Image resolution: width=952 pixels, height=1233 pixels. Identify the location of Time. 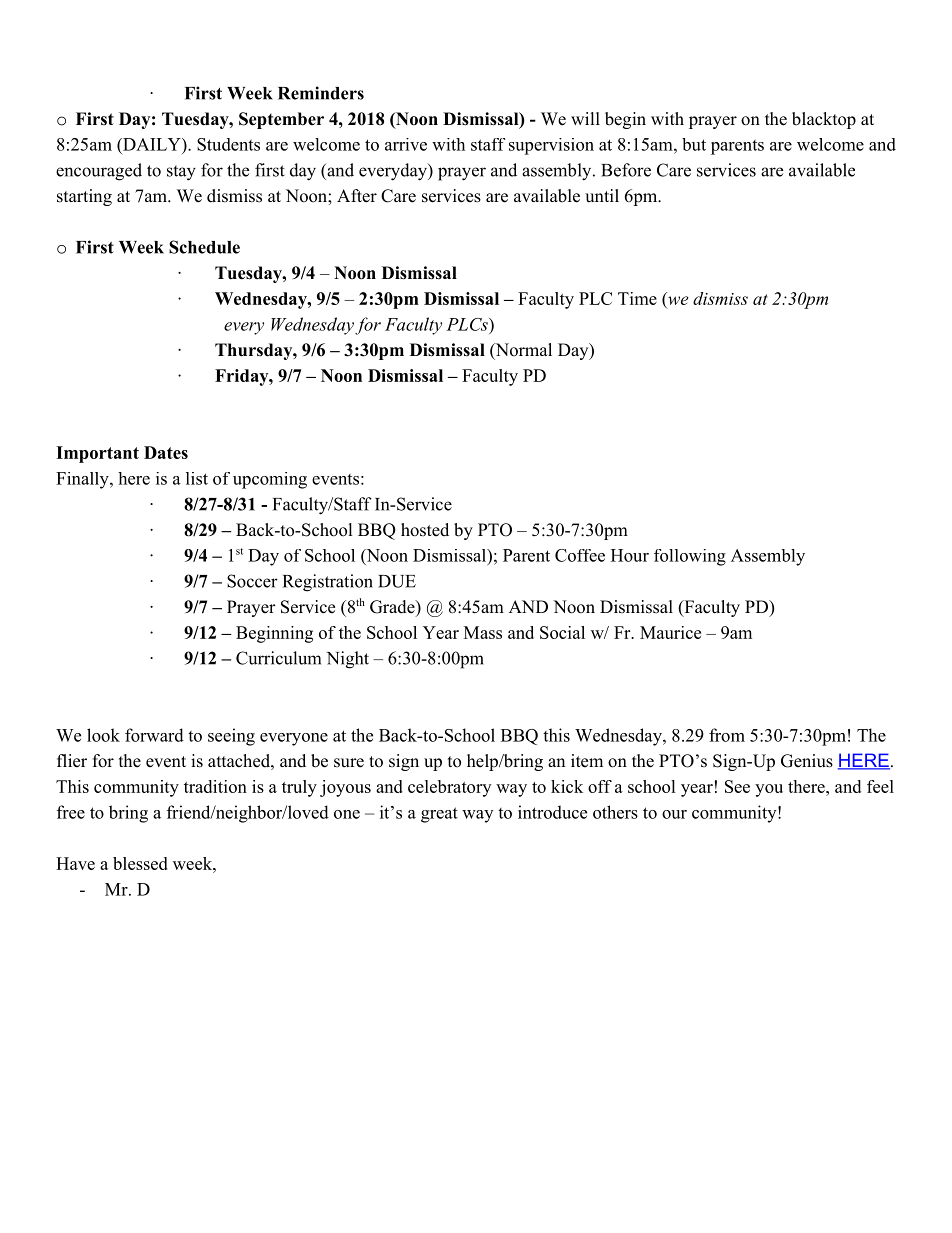
(637, 298).
